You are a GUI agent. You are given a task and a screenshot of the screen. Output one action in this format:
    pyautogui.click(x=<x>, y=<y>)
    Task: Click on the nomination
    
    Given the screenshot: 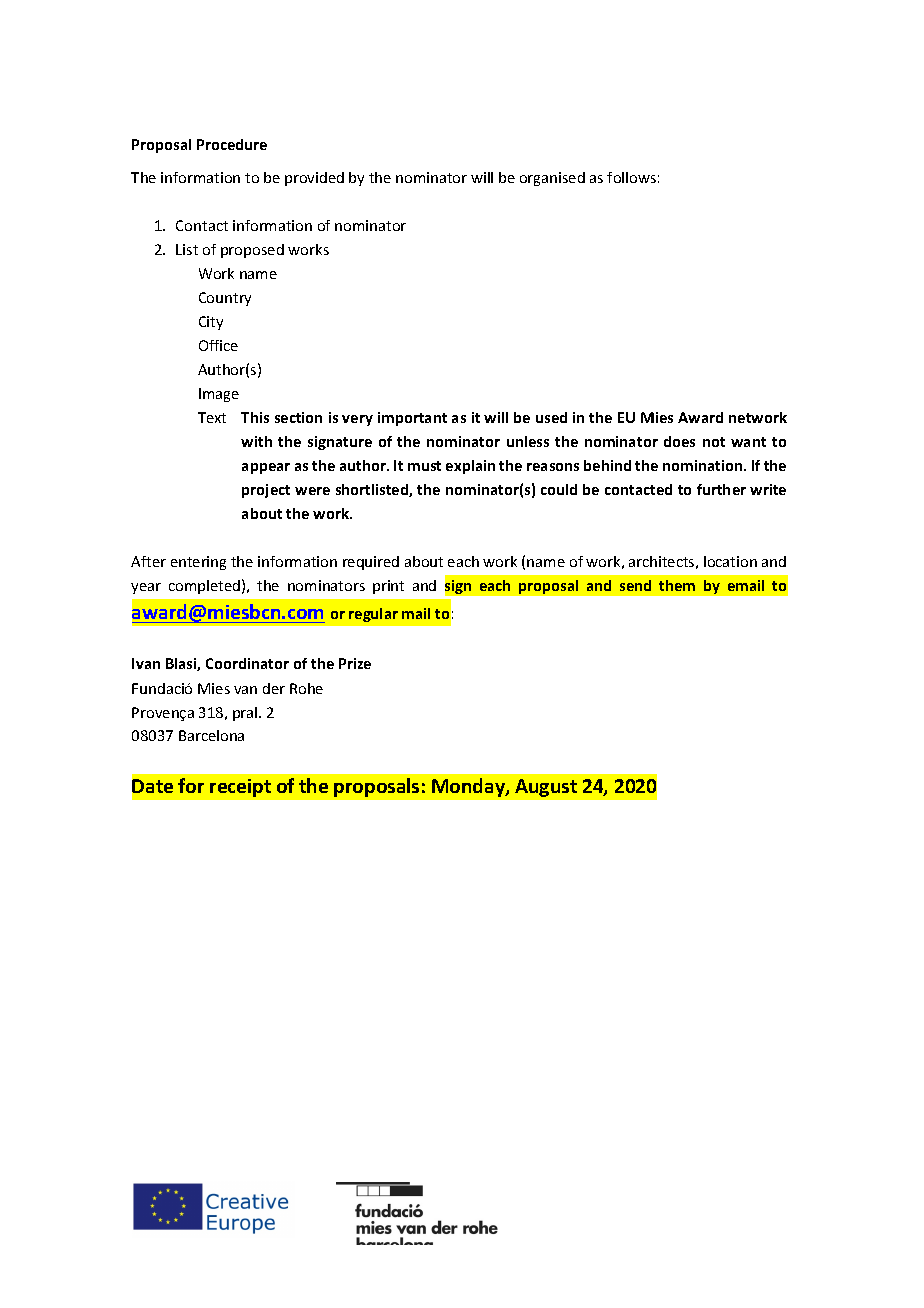 What is the action you would take?
    pyautogui.click(x=704, y=465)
